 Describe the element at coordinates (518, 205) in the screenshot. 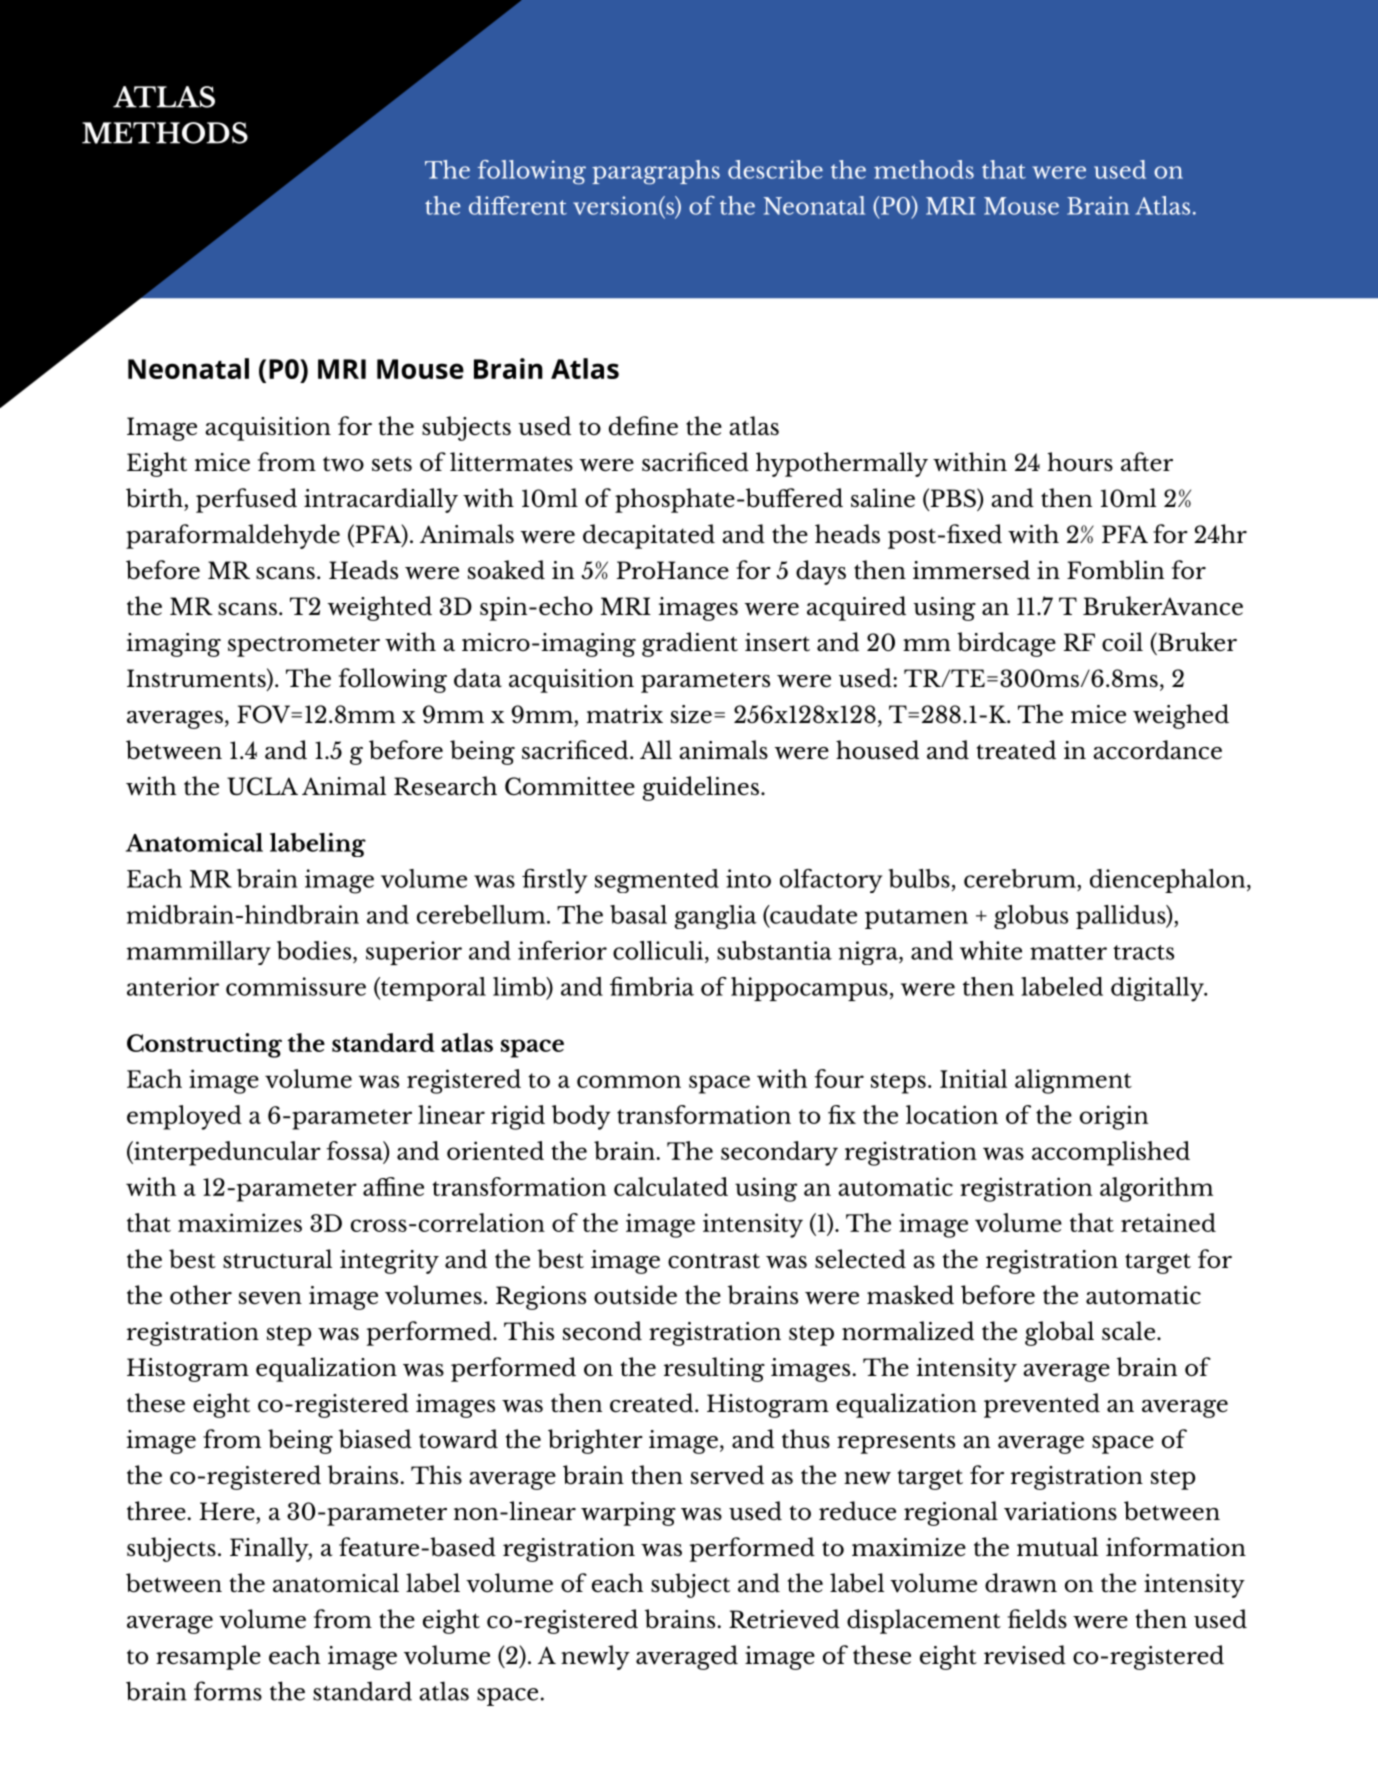

I see `different` at that location.
